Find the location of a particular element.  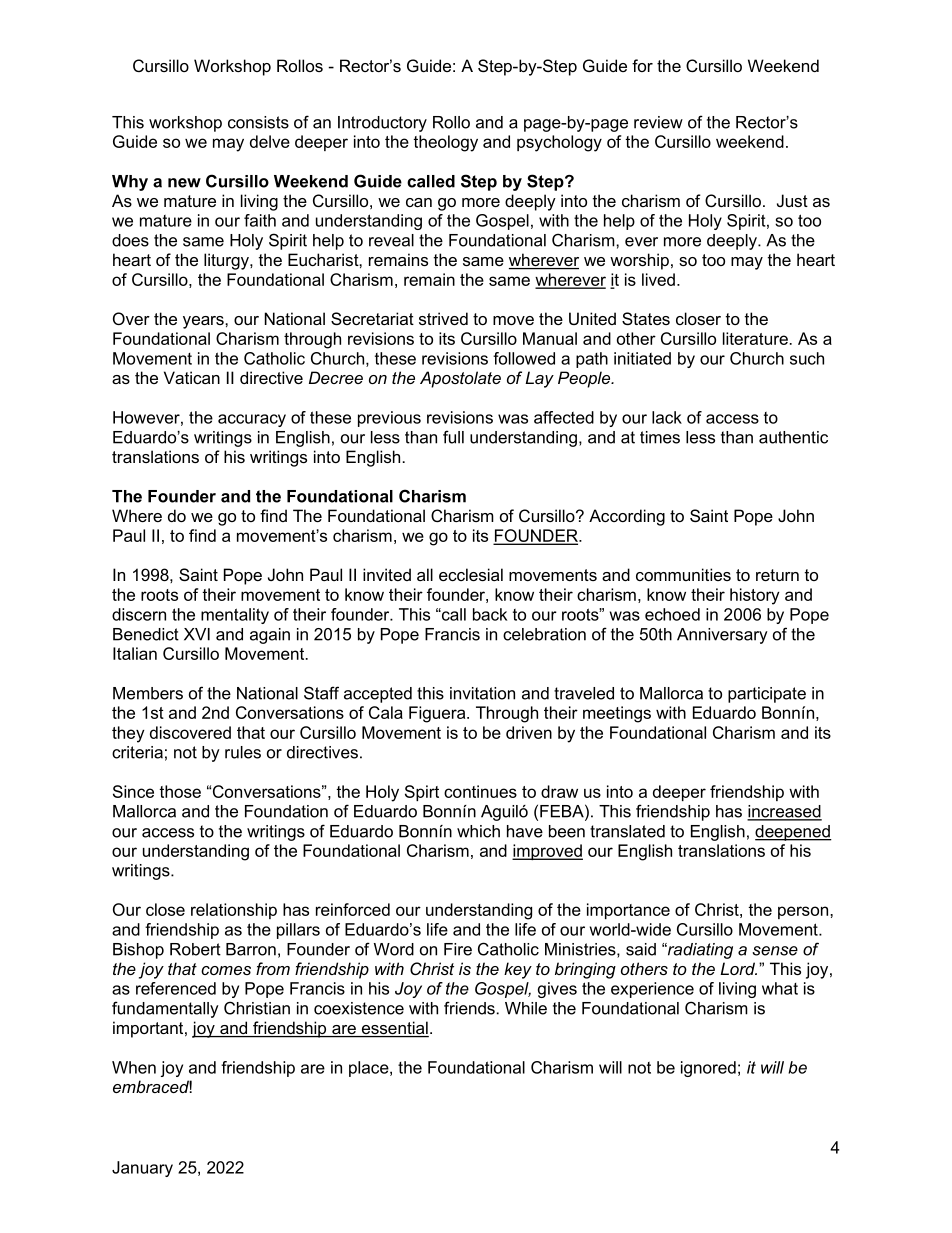

theology is located at coordinates (445, 143).
